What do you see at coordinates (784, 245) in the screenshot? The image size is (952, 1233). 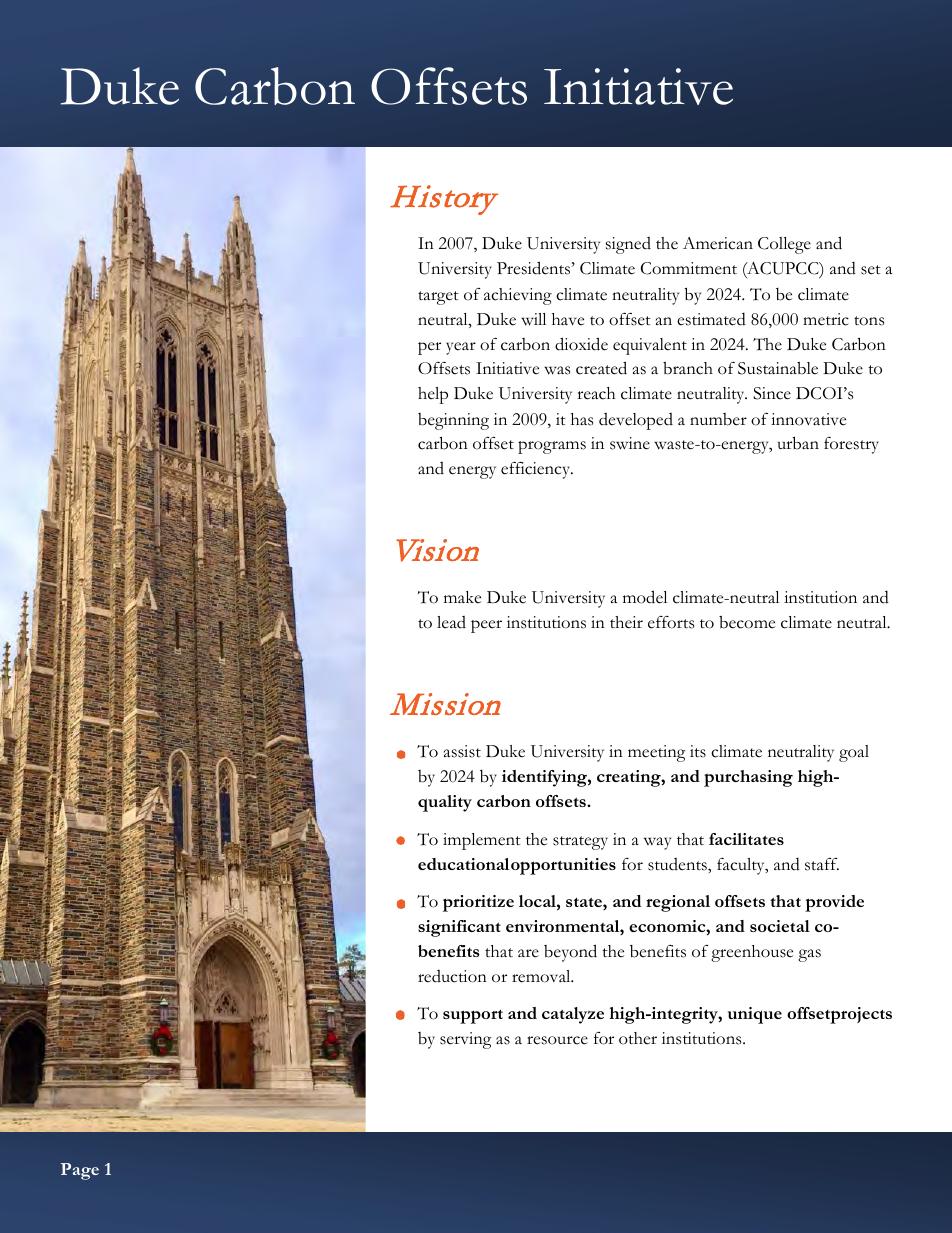 I see `College` at bounding box center [784, 245].
